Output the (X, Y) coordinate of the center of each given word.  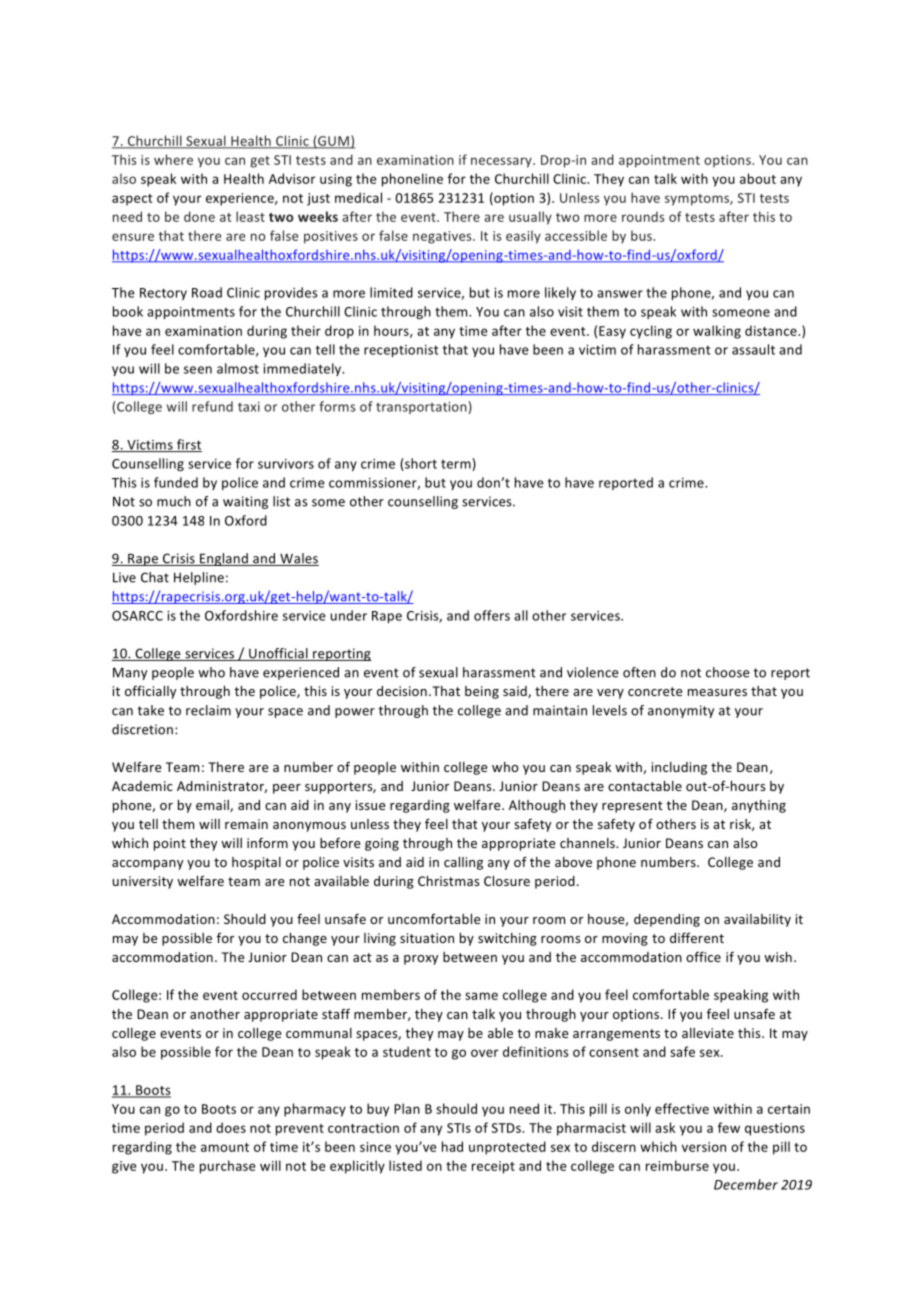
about (758, 178)
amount (225, 1147)
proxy (421, 960)
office (703, 956)
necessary (502, 162)
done (199, 216)
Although (537, 806)
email (213, 806)
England (223, 559)
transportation (422, 408)
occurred (269, 994)
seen (198, 370)
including (679, 768)
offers (492, 615)
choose (727, 672)
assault (753, 349)
